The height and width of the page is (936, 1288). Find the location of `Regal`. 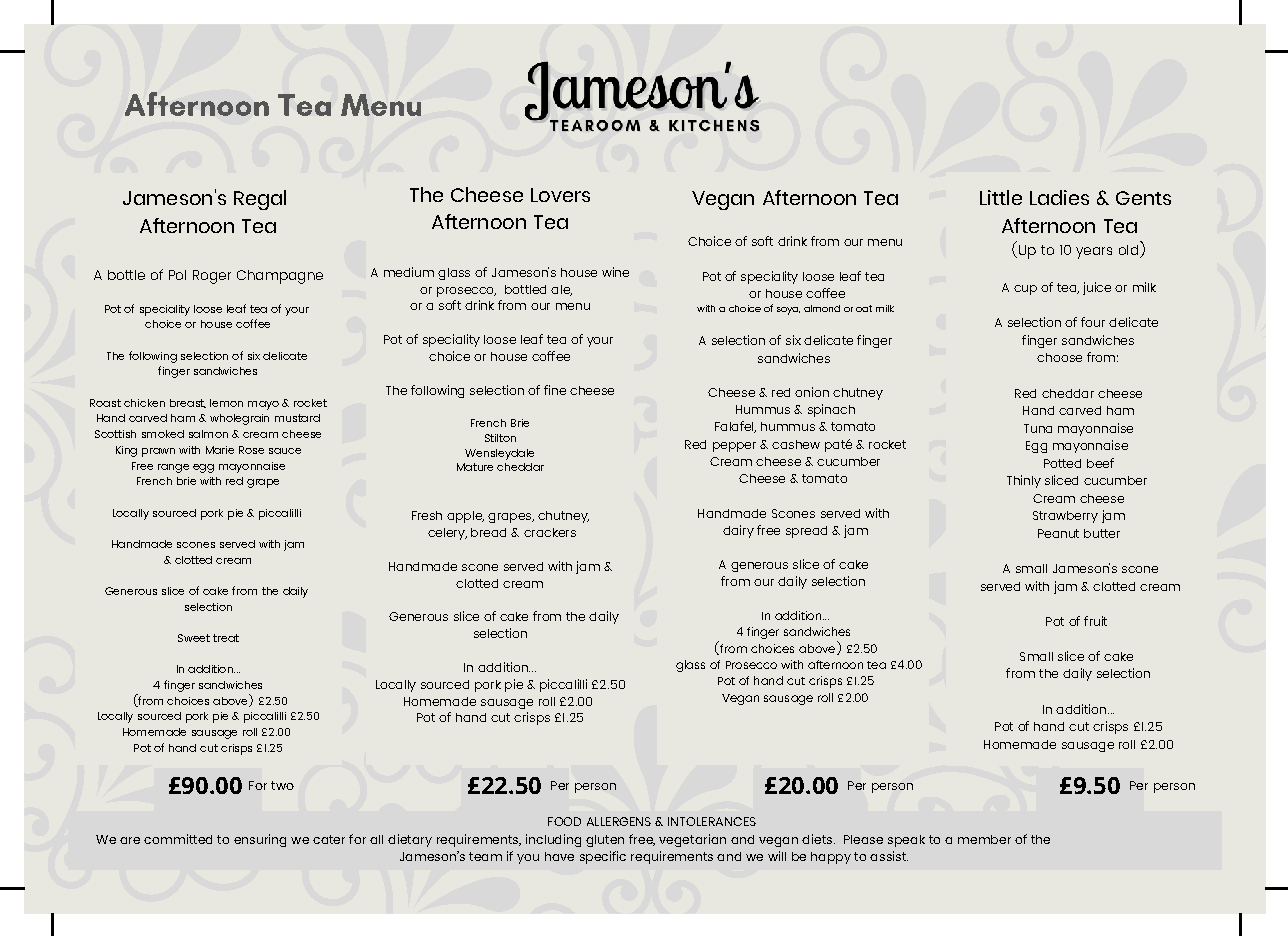

Regal is located at coordinates (260, 200).
